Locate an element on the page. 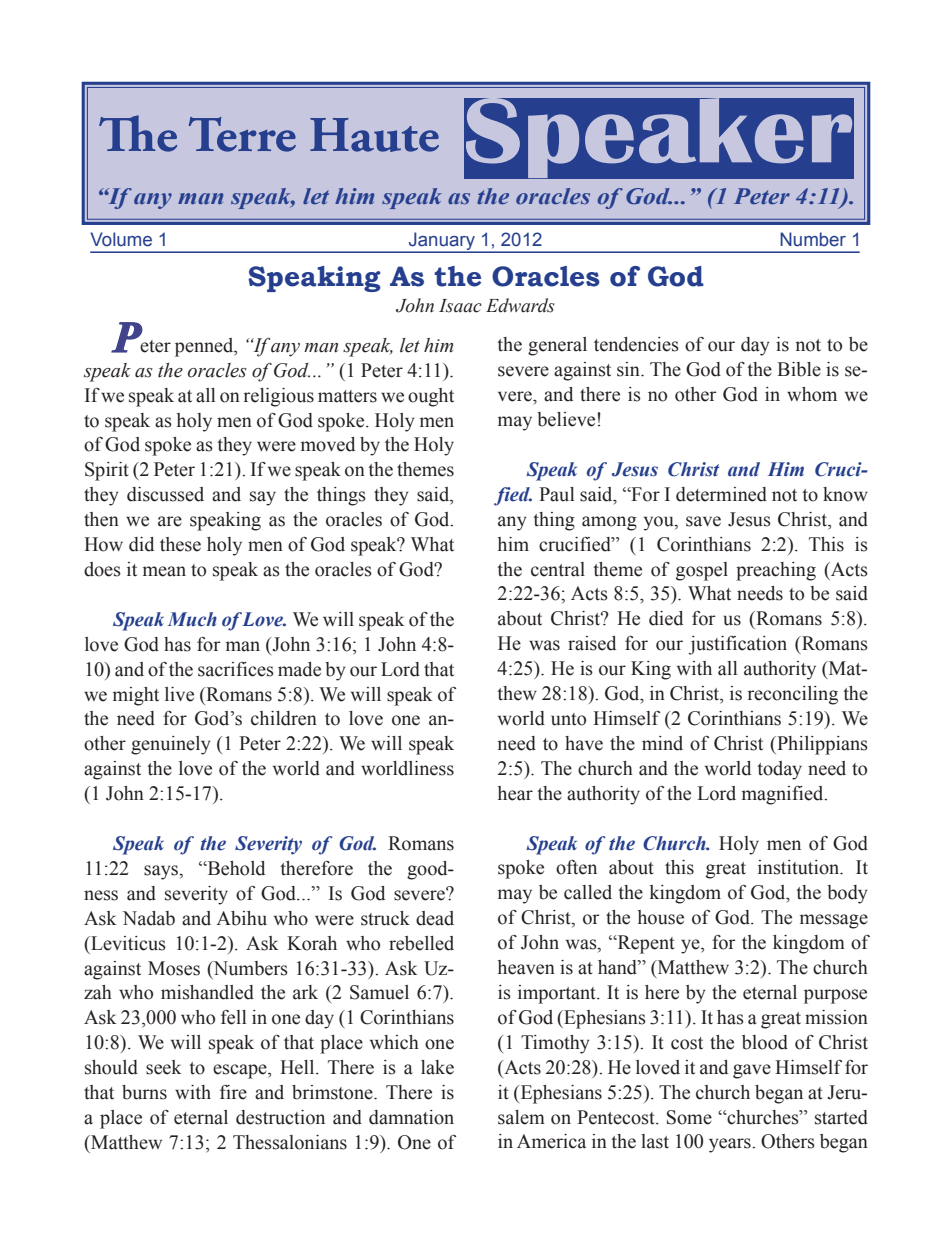 The width and height of the image is (952, 1233). today is located at coordinates (779, 770).
